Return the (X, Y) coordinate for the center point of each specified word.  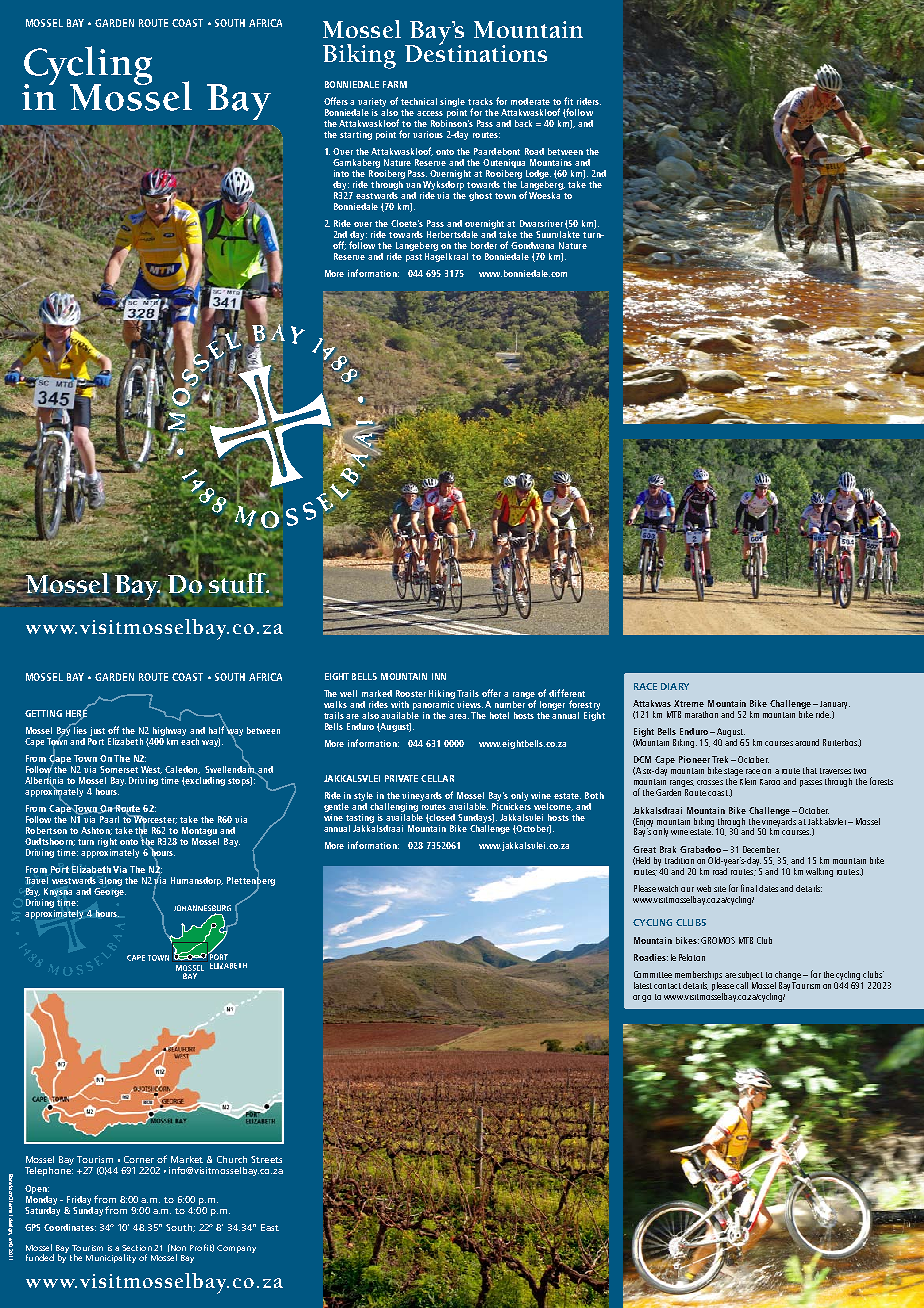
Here (77, 713)
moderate (530, 101)
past (414, 258)
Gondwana (532, 245)
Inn (439, 676)
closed (441, 818)
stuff (238, 581)
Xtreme (689, 703)
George (110, 892)
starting (356, 135)
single (452, 102)
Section (137, 1248)
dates (768, 888)
